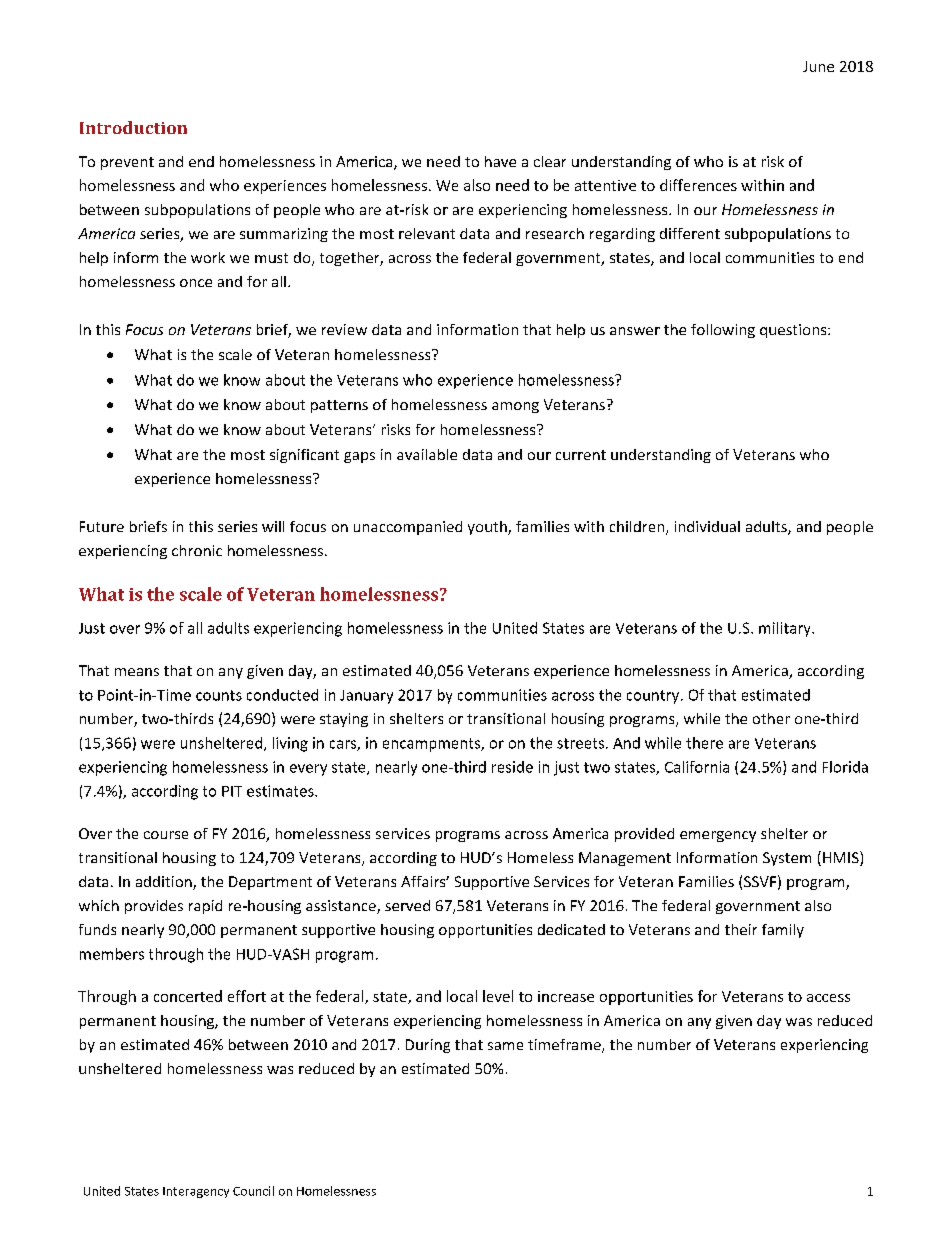 This screenshot has width=952, height=1233. What do you see at coordinates (304, 456) in the screenshot?
I see `significant` at bounding box center [304, 456].
